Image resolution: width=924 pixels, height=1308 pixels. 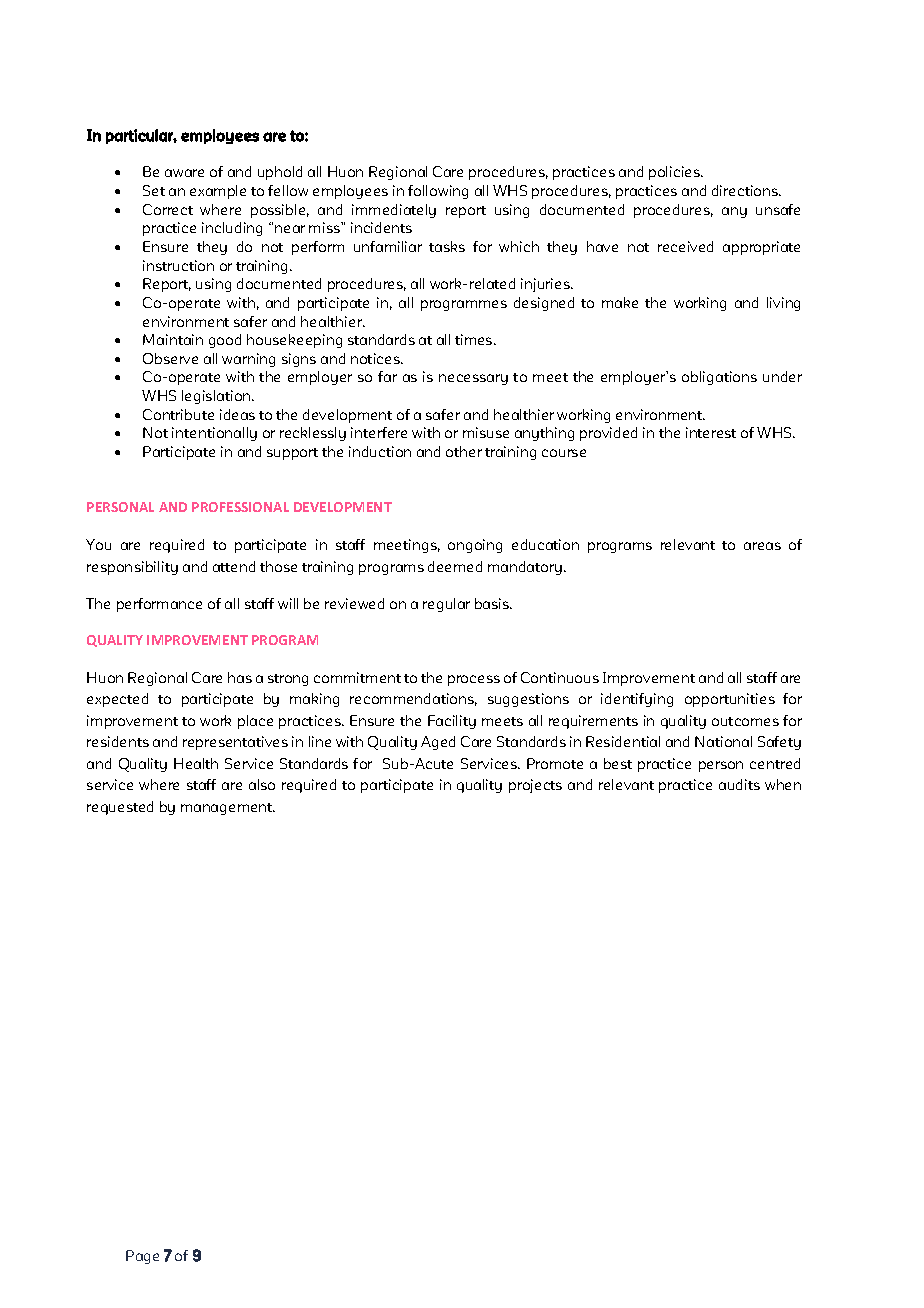 I want to click on when, so click(x=783, y=784).
